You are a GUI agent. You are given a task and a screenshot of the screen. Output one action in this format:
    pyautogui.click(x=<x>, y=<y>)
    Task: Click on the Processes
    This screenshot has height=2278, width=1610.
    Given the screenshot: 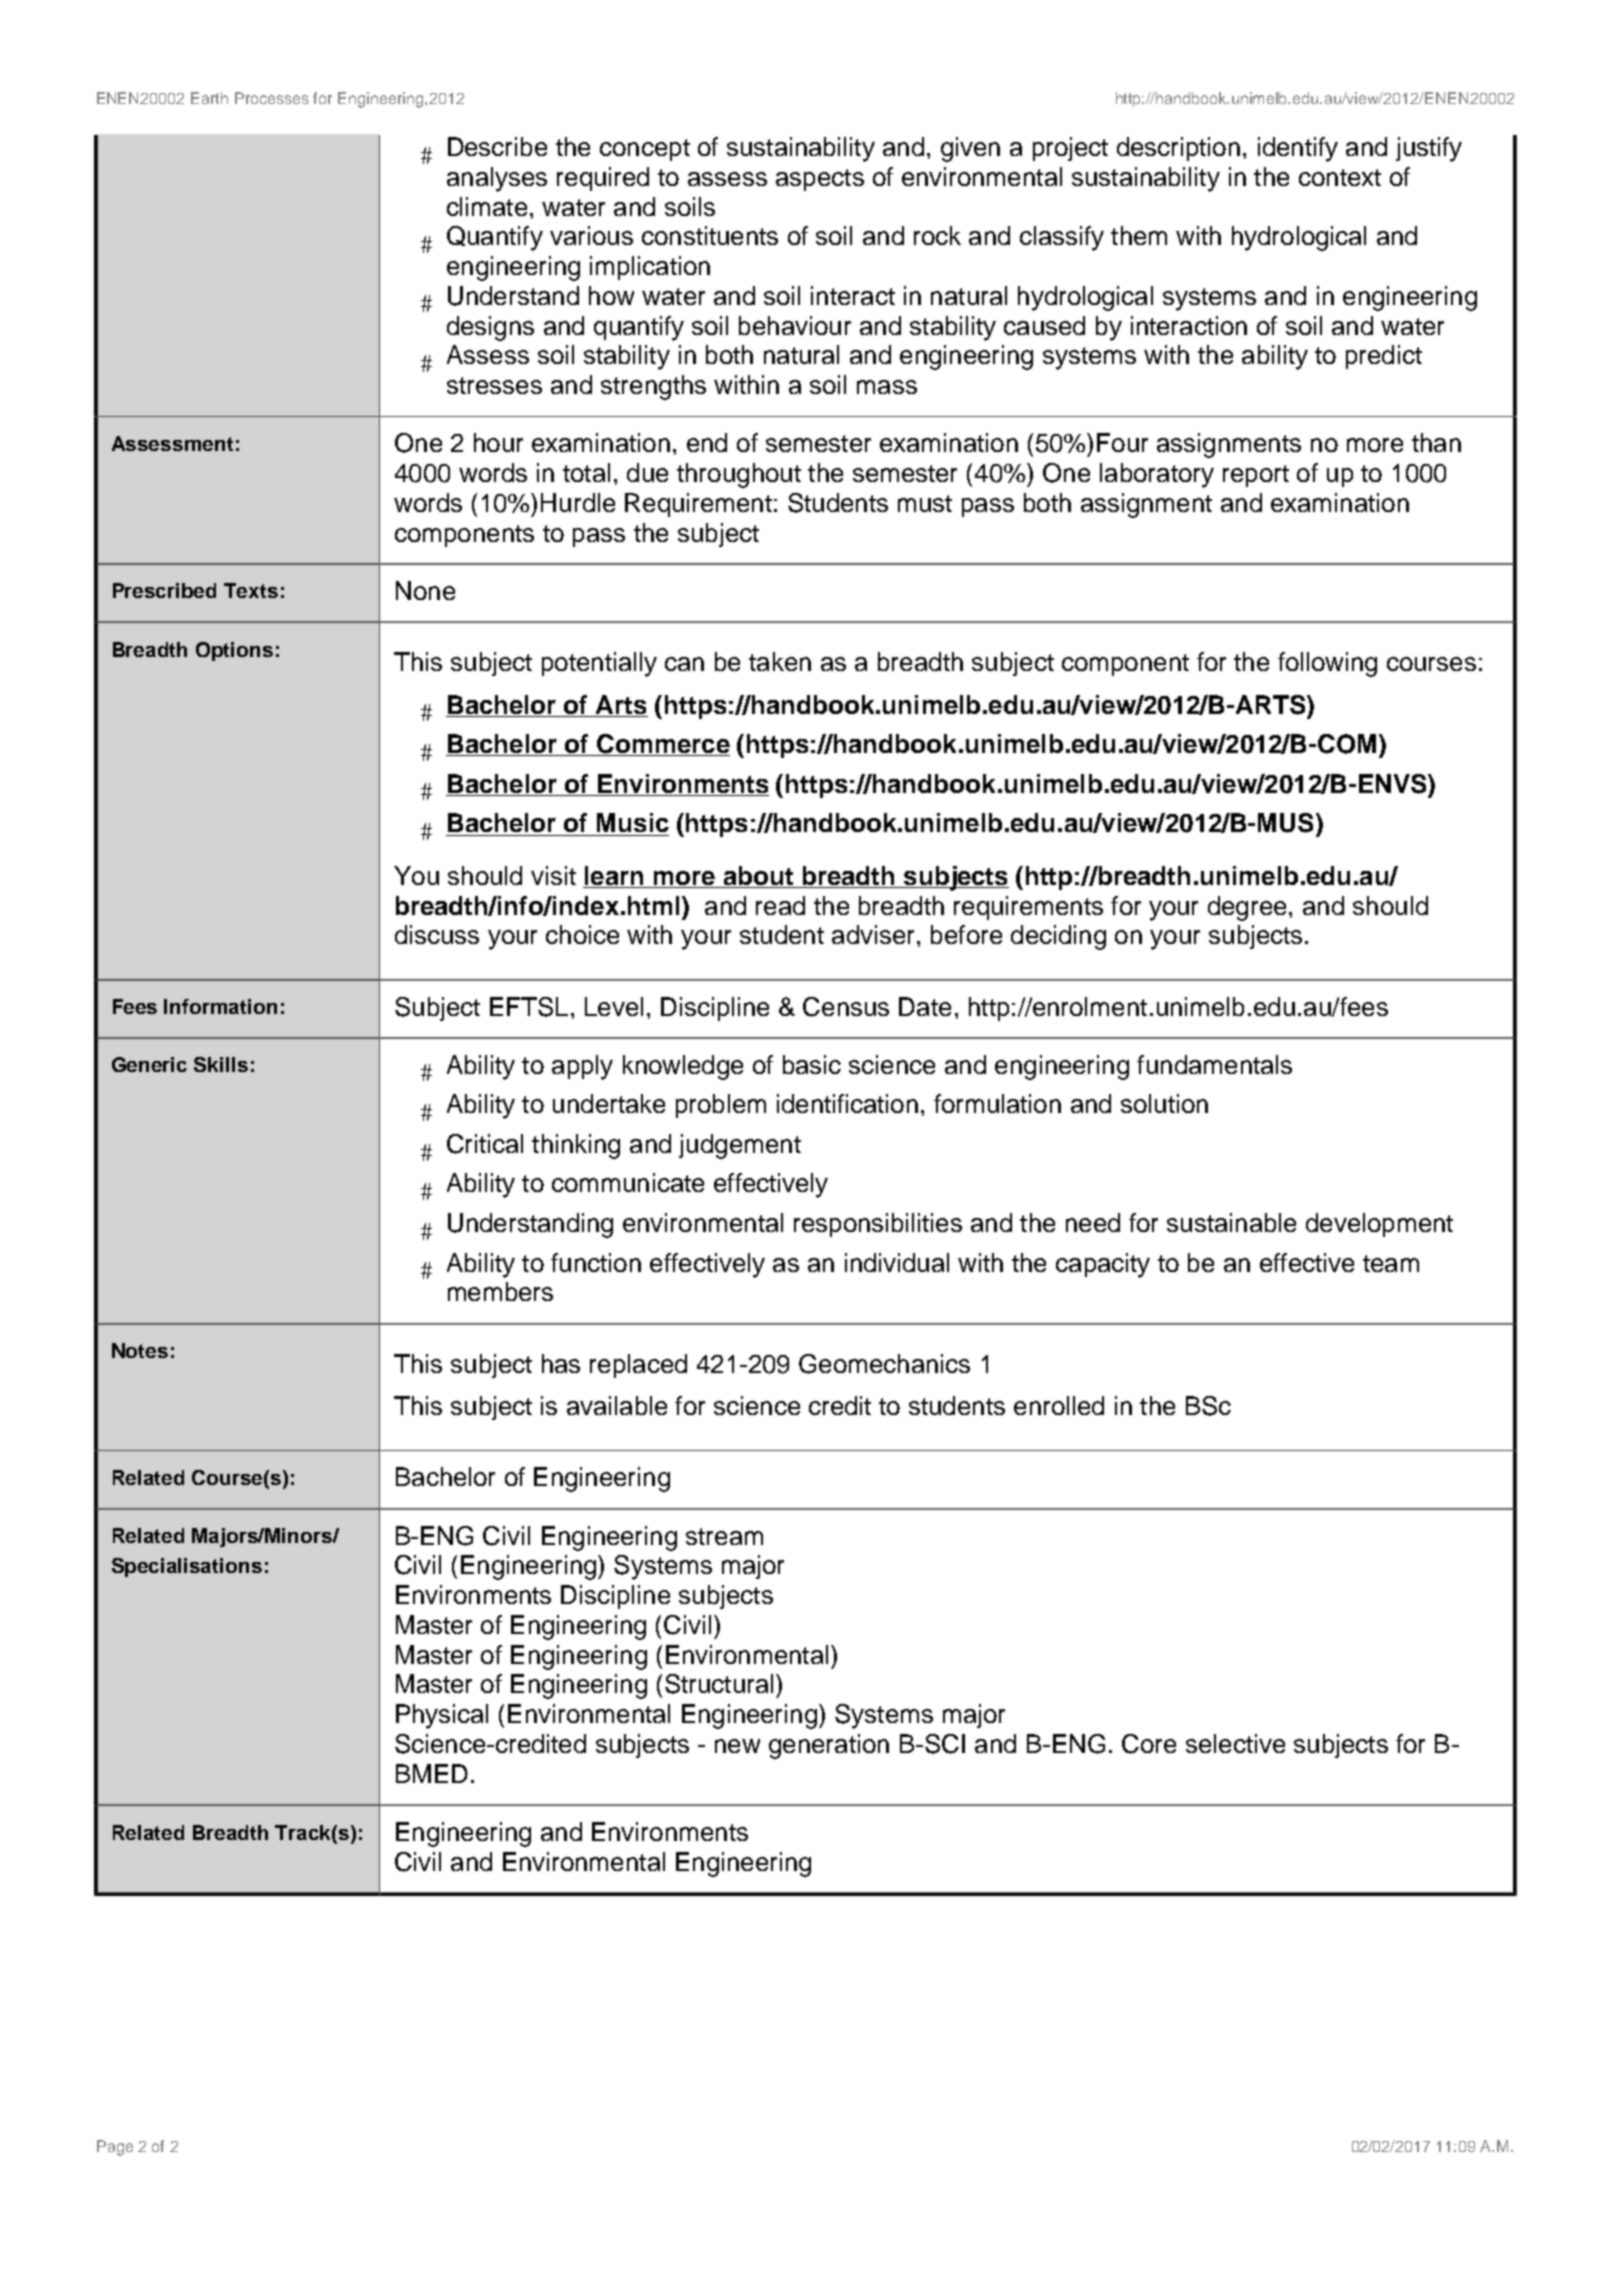 What is the action you would take?
    pyautogui.click(x=272, y=98)
